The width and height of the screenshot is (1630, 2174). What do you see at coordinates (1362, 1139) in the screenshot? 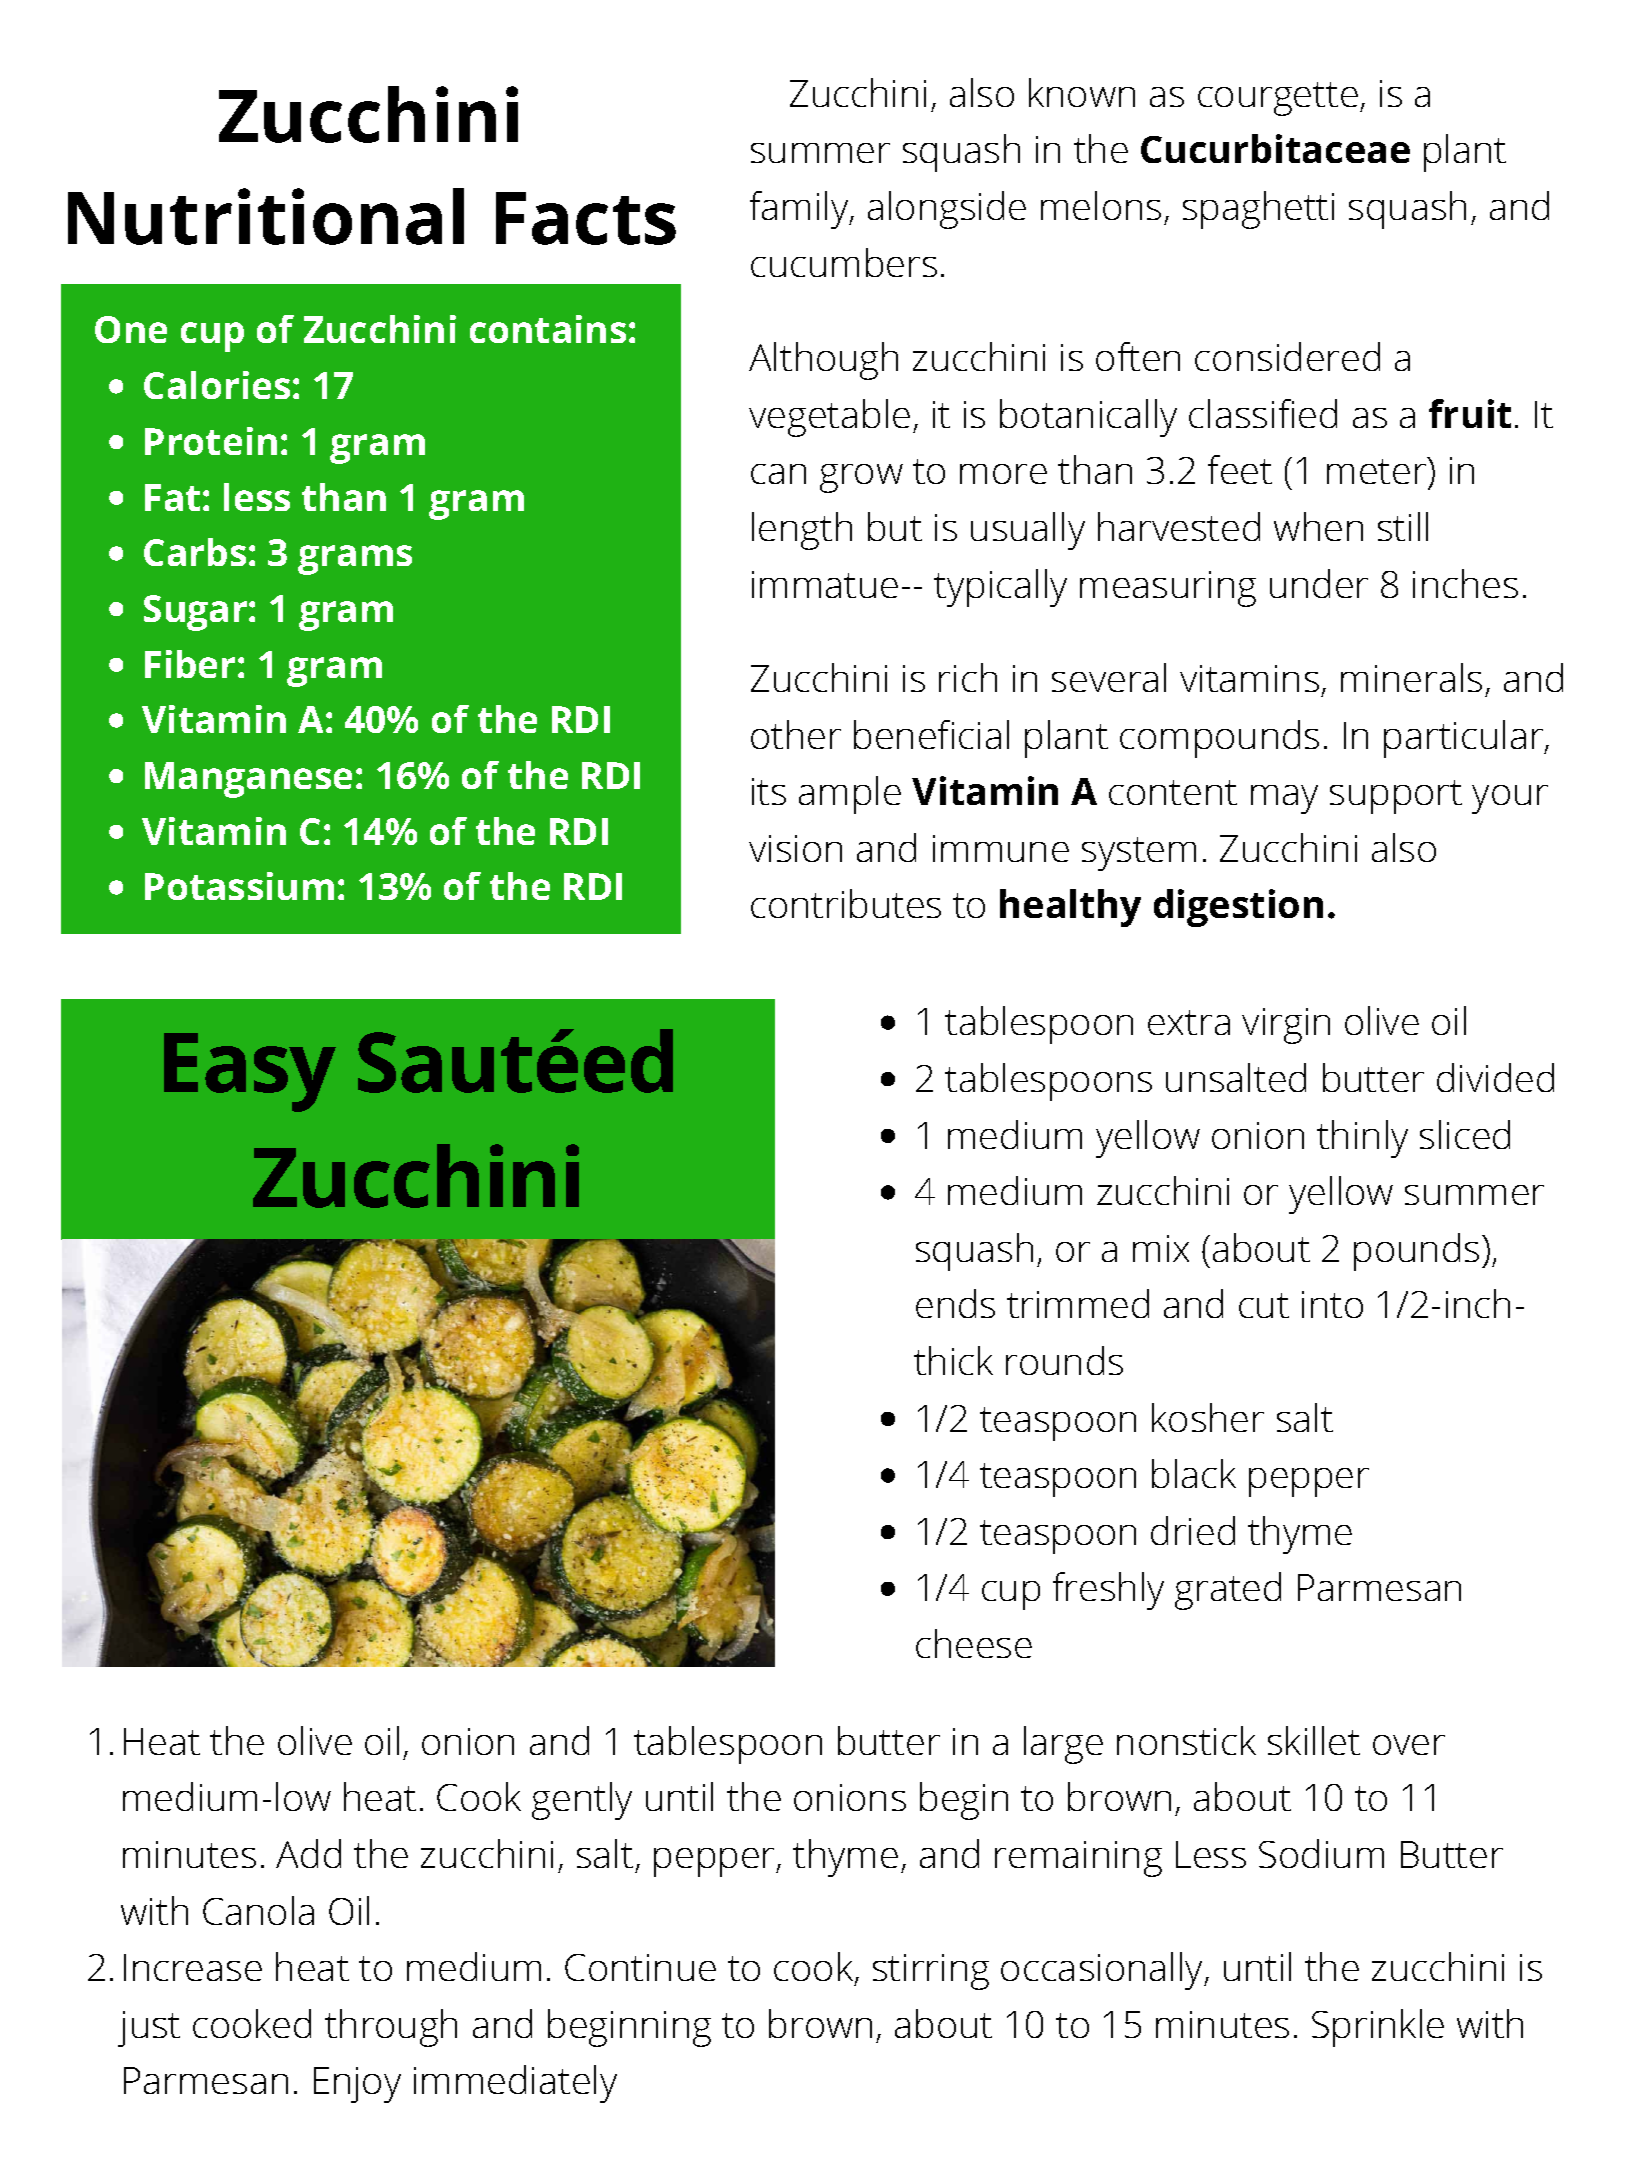
I see `thinly` at bounding box center [1362, 1139].
